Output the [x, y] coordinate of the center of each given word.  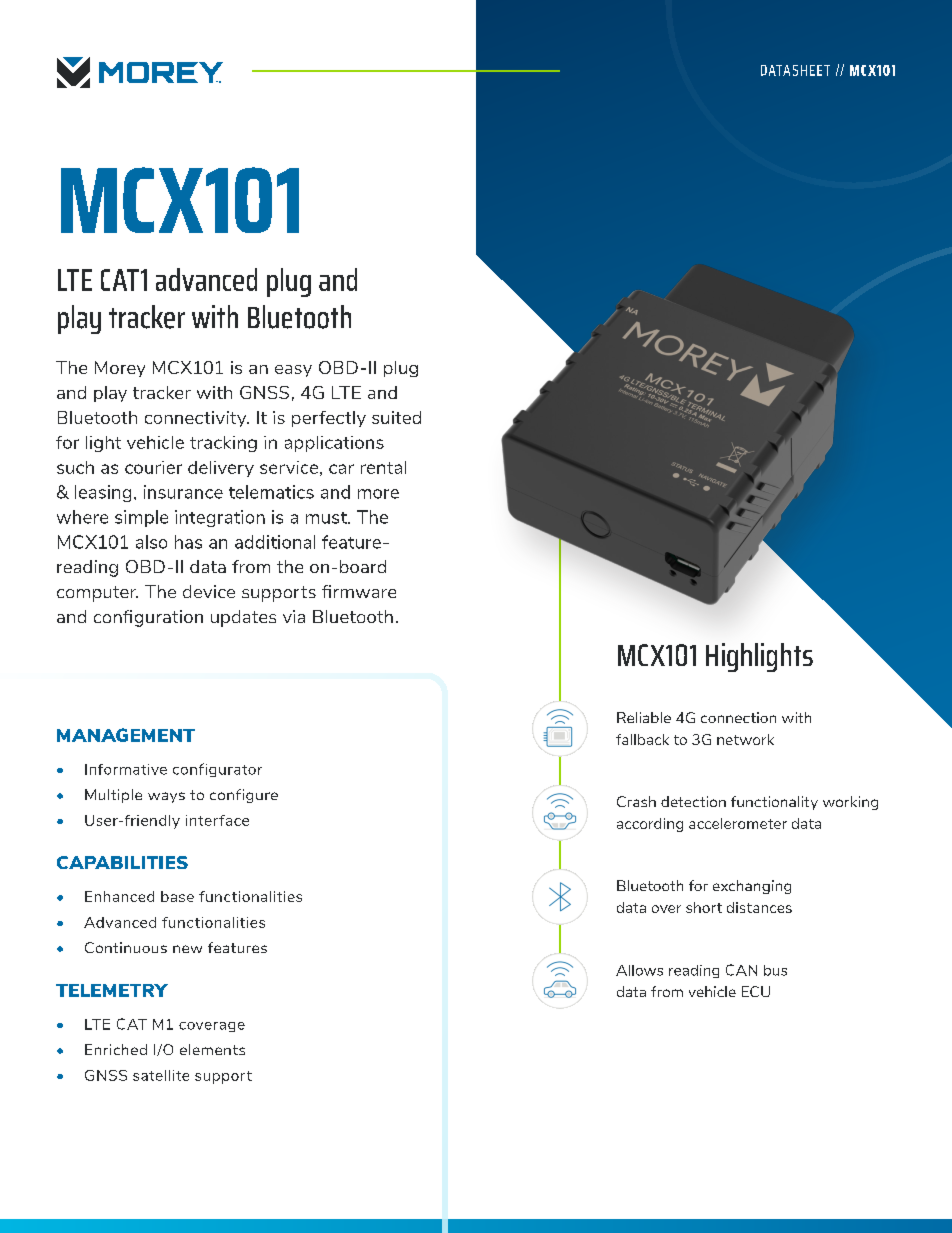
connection [738, 717]
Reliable [644, 717]
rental [383, 467]
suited [396, 417]
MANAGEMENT [126, 735]
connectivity [197, 419]
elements [212, 1049]
